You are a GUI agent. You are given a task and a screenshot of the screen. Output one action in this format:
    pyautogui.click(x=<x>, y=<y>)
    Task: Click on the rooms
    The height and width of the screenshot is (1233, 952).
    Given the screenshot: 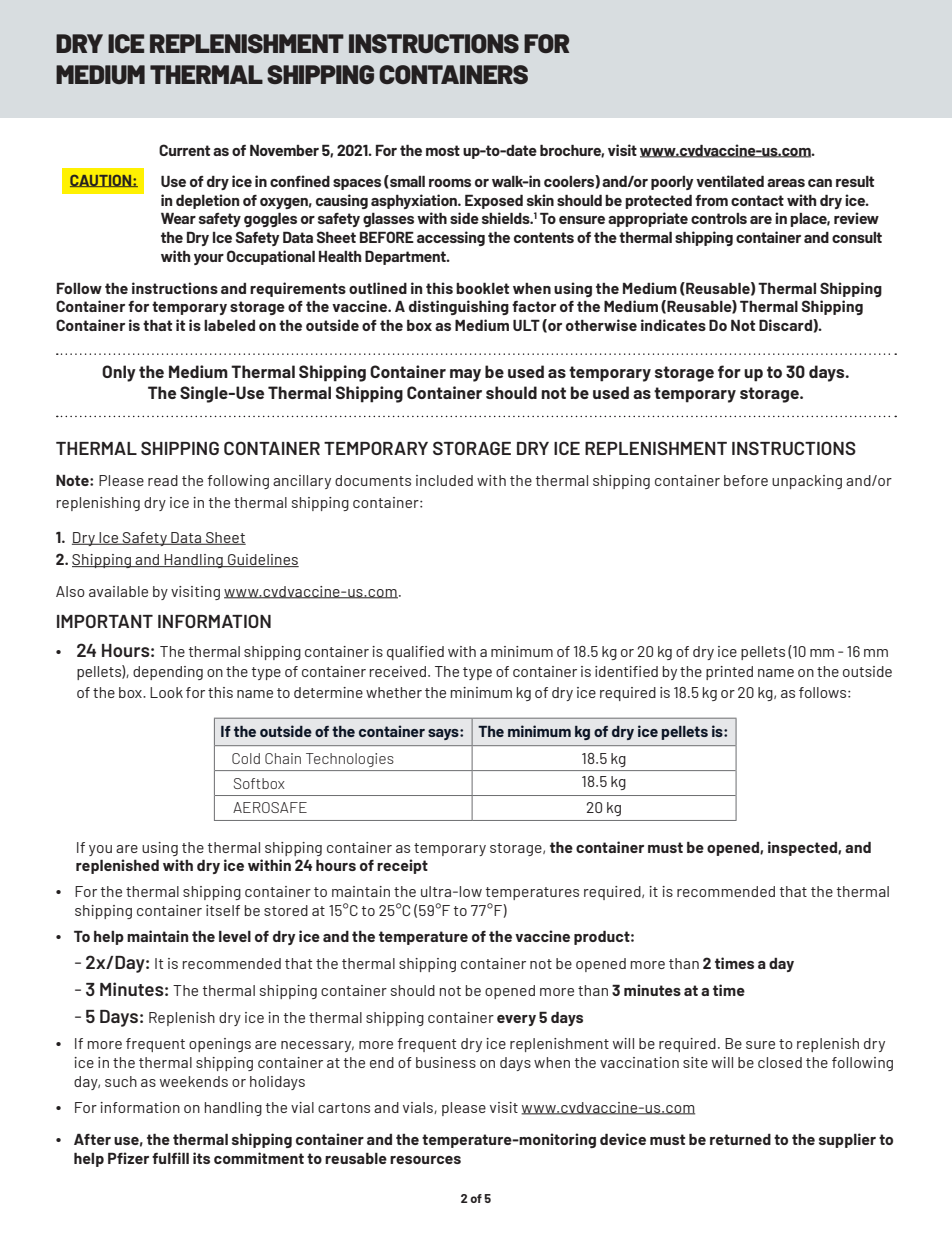 What is the action you would take?
    pyautogui.click(x=450, y=183)
